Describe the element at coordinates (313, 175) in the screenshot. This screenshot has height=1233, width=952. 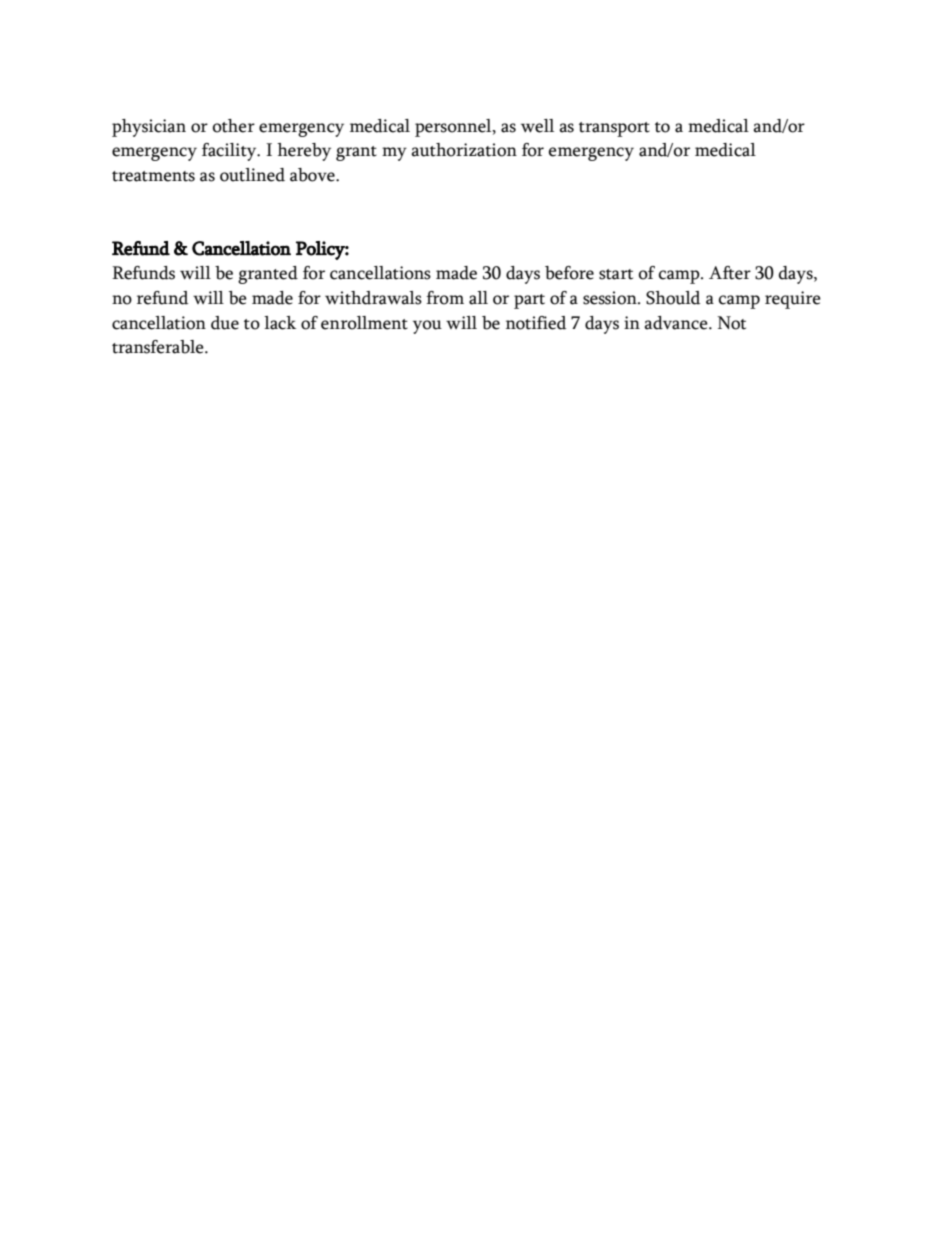
I see `above` at that location.
